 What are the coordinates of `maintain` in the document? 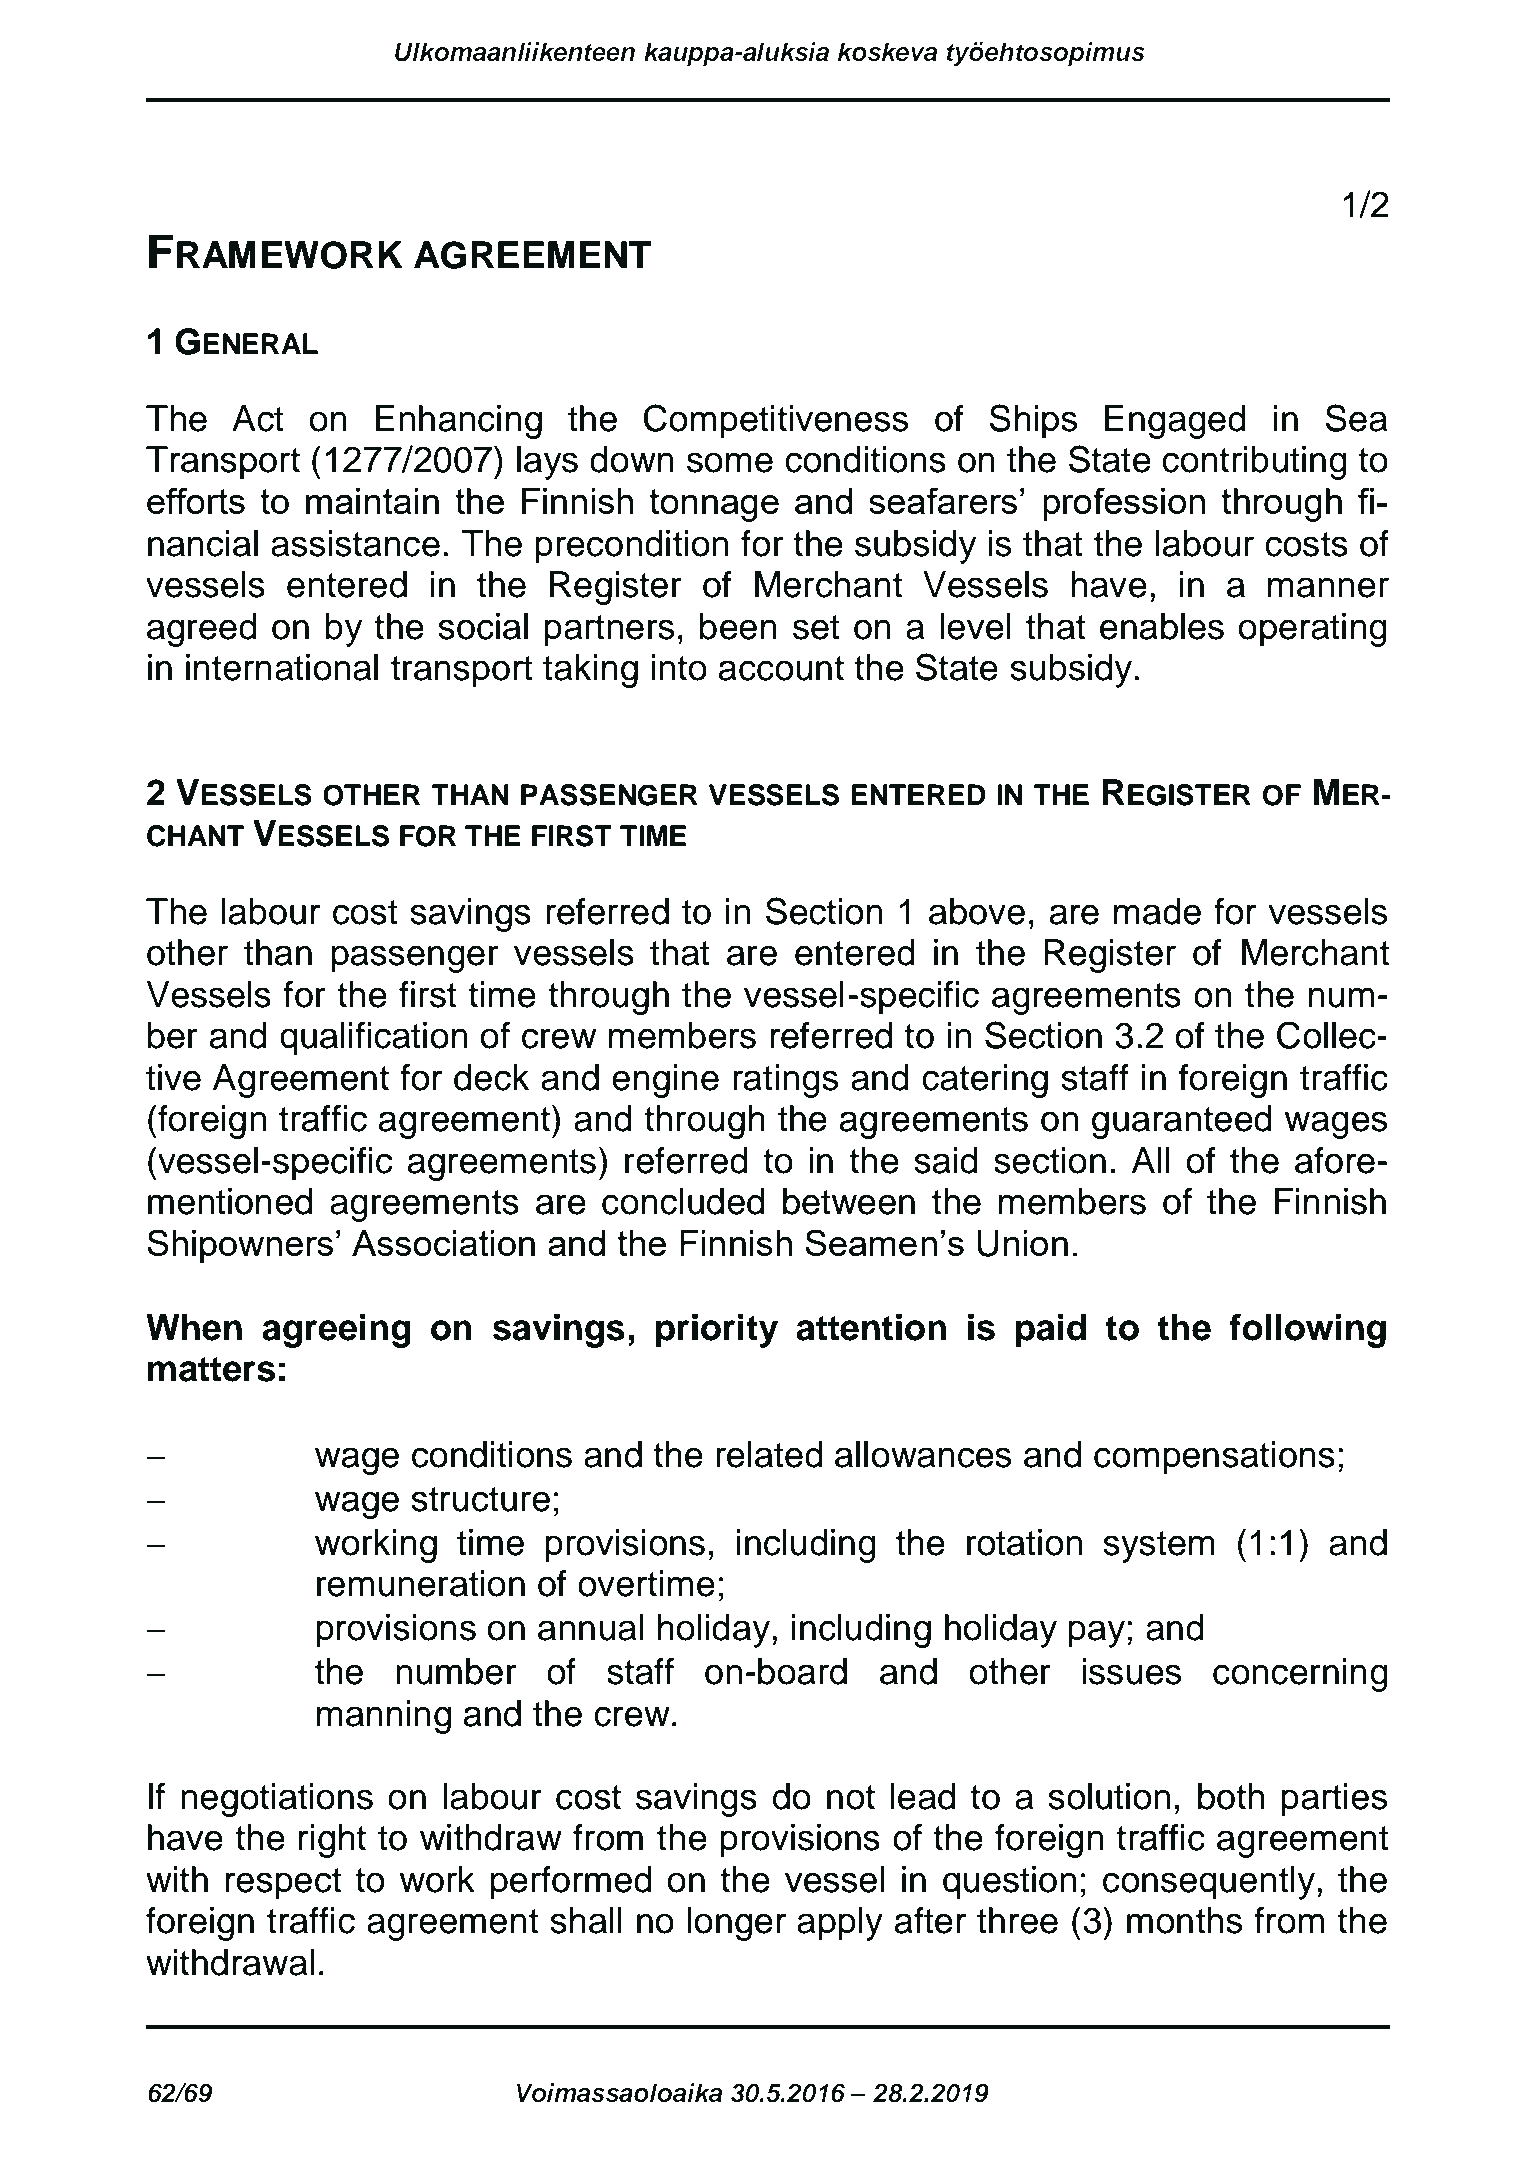 It's located at (372, 501).
